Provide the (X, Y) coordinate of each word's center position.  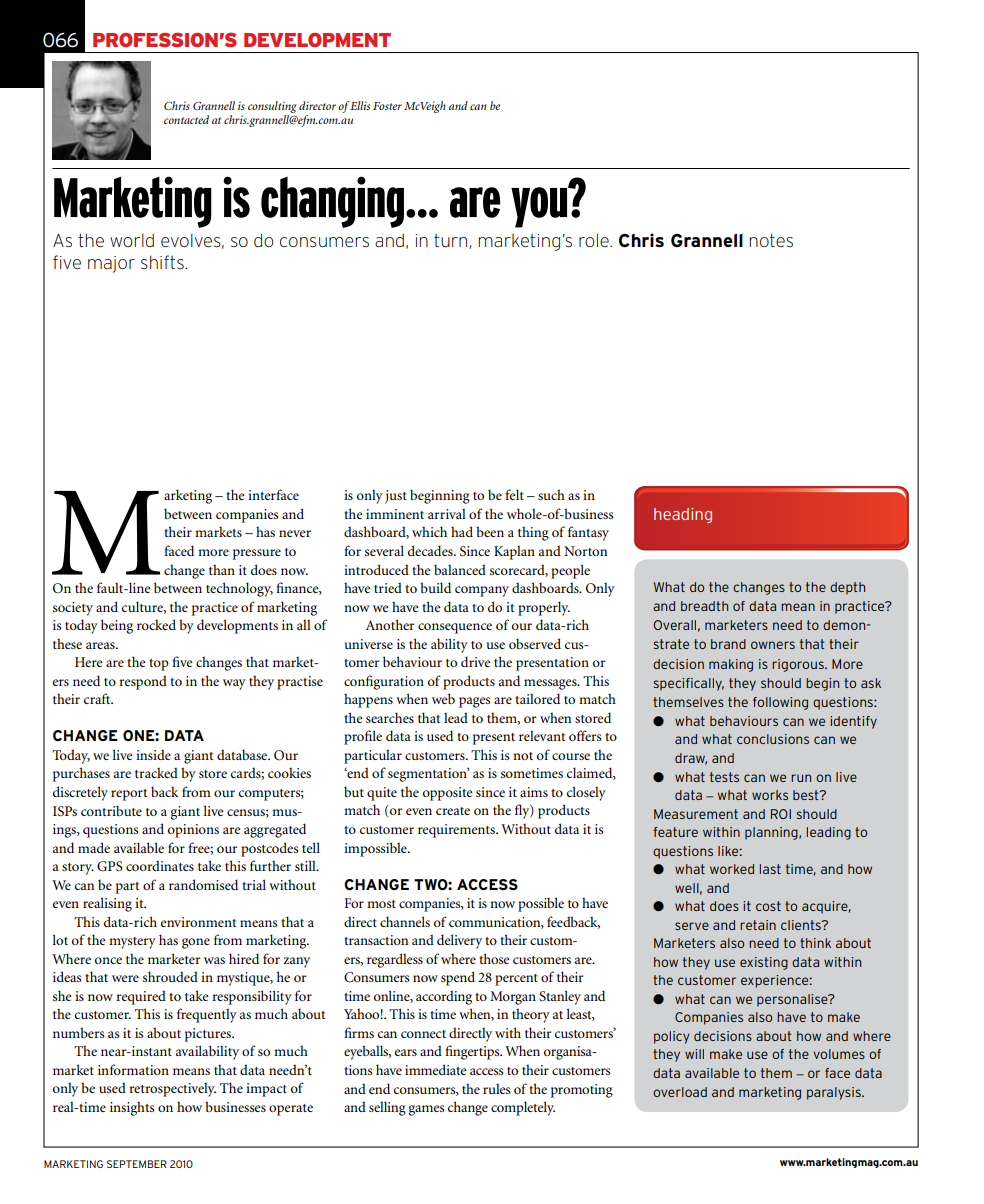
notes (771, 241)
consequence (455, 628)
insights (132, 1108)
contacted (186, 119)
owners (773, 645)
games (426, 1110)
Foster (387, 106)
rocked (156, 624)
